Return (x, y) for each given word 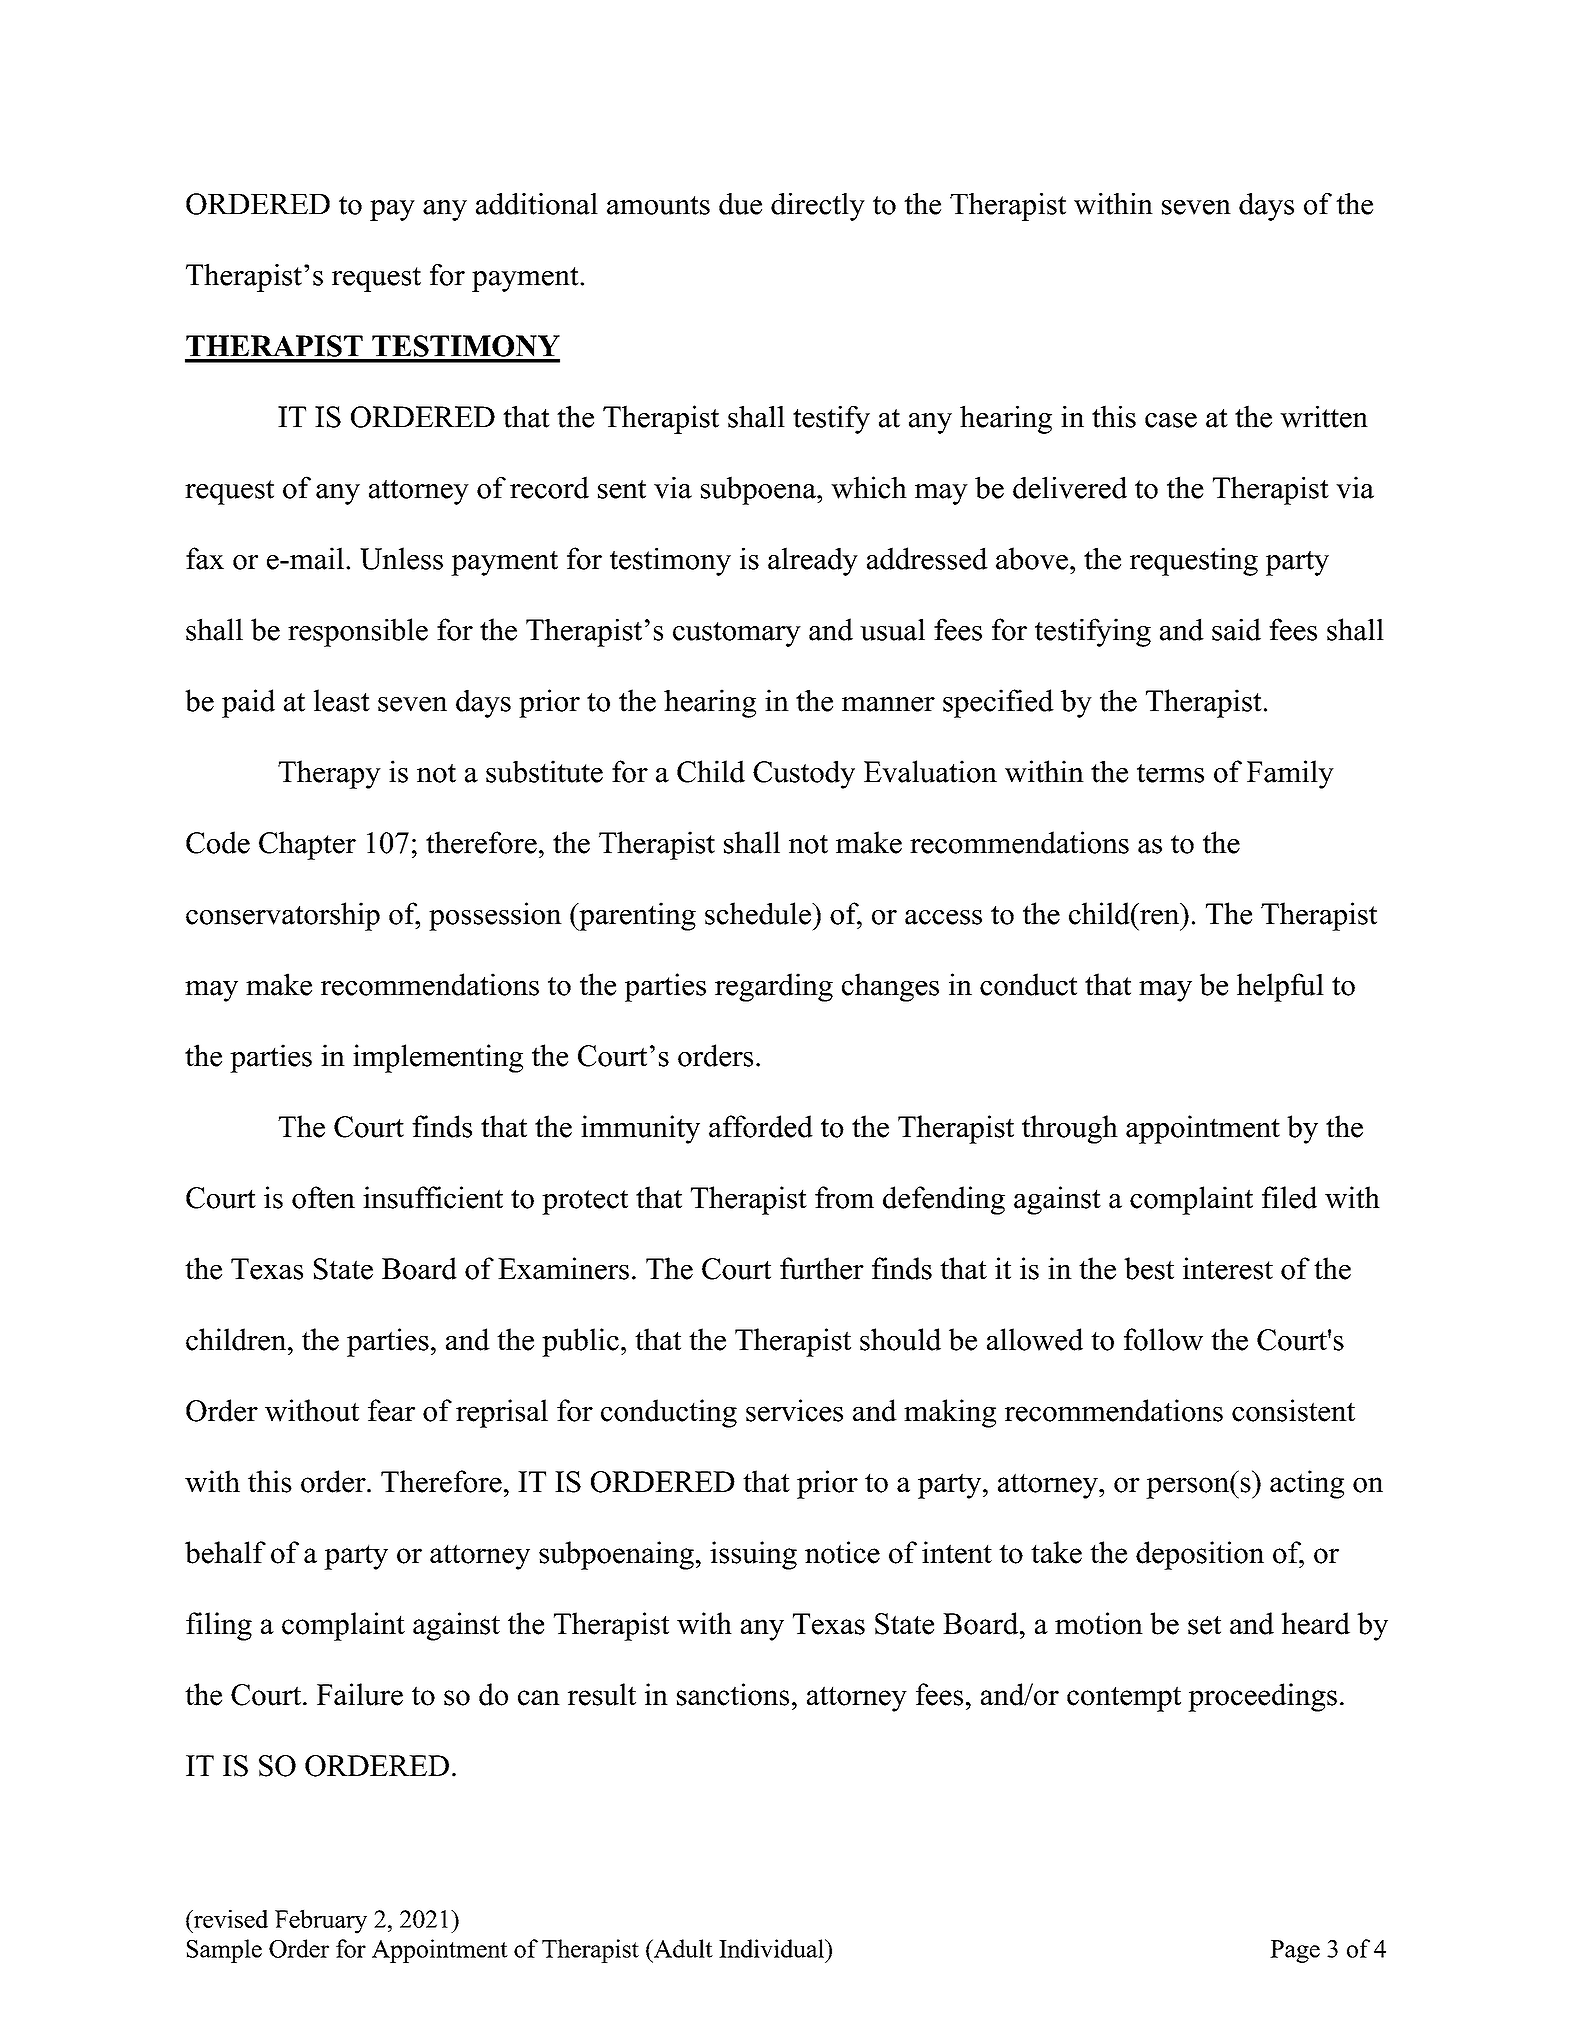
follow (1163, 1339)
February (321, 1921)
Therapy (329, 774)
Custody (804, 774)
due (740, 204)
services (794, 1410)
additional (537, 204)
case (1171, 420)
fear (391, 1410)
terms (1170, 773)
